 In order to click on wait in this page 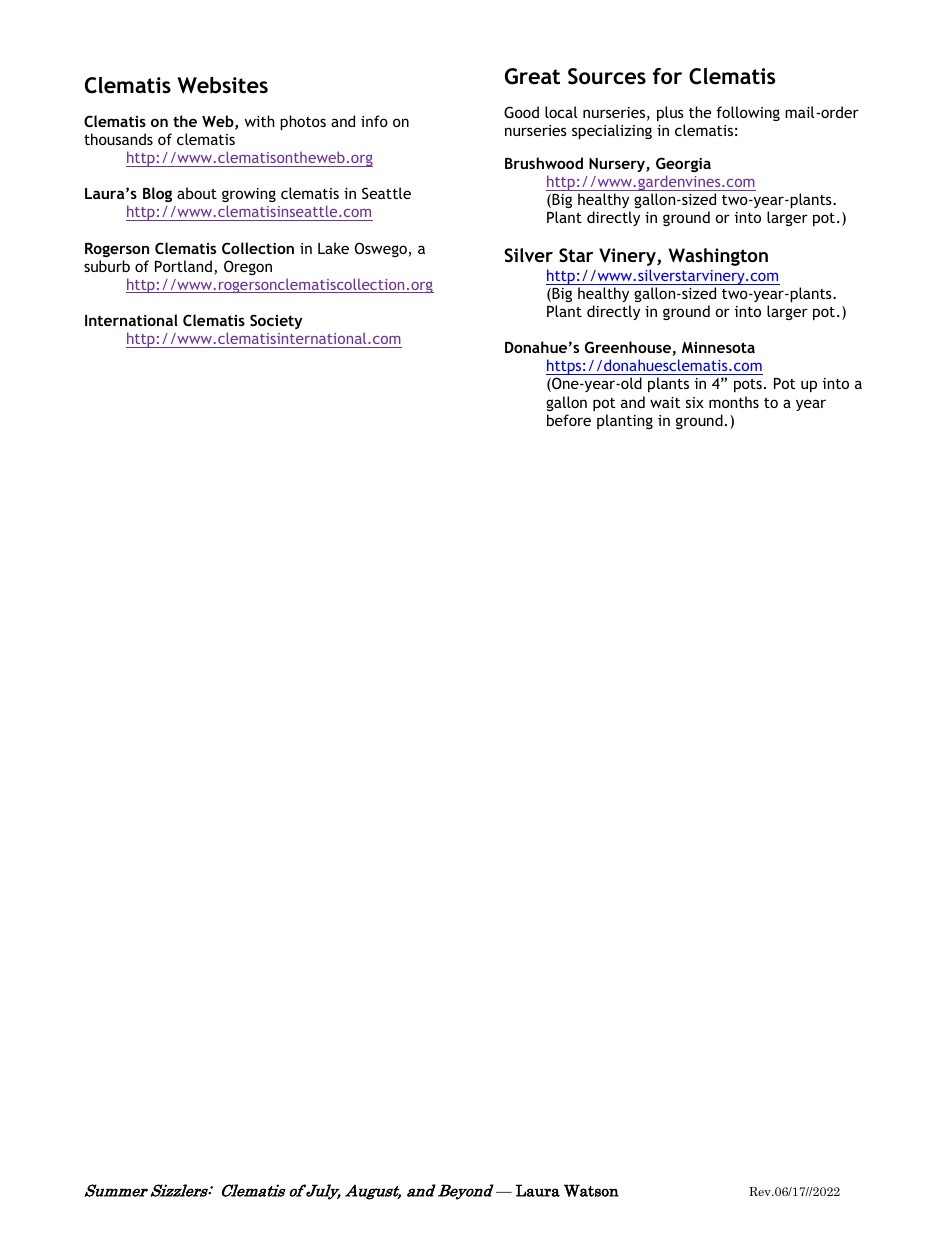, I will do `click(665, 402)`.
